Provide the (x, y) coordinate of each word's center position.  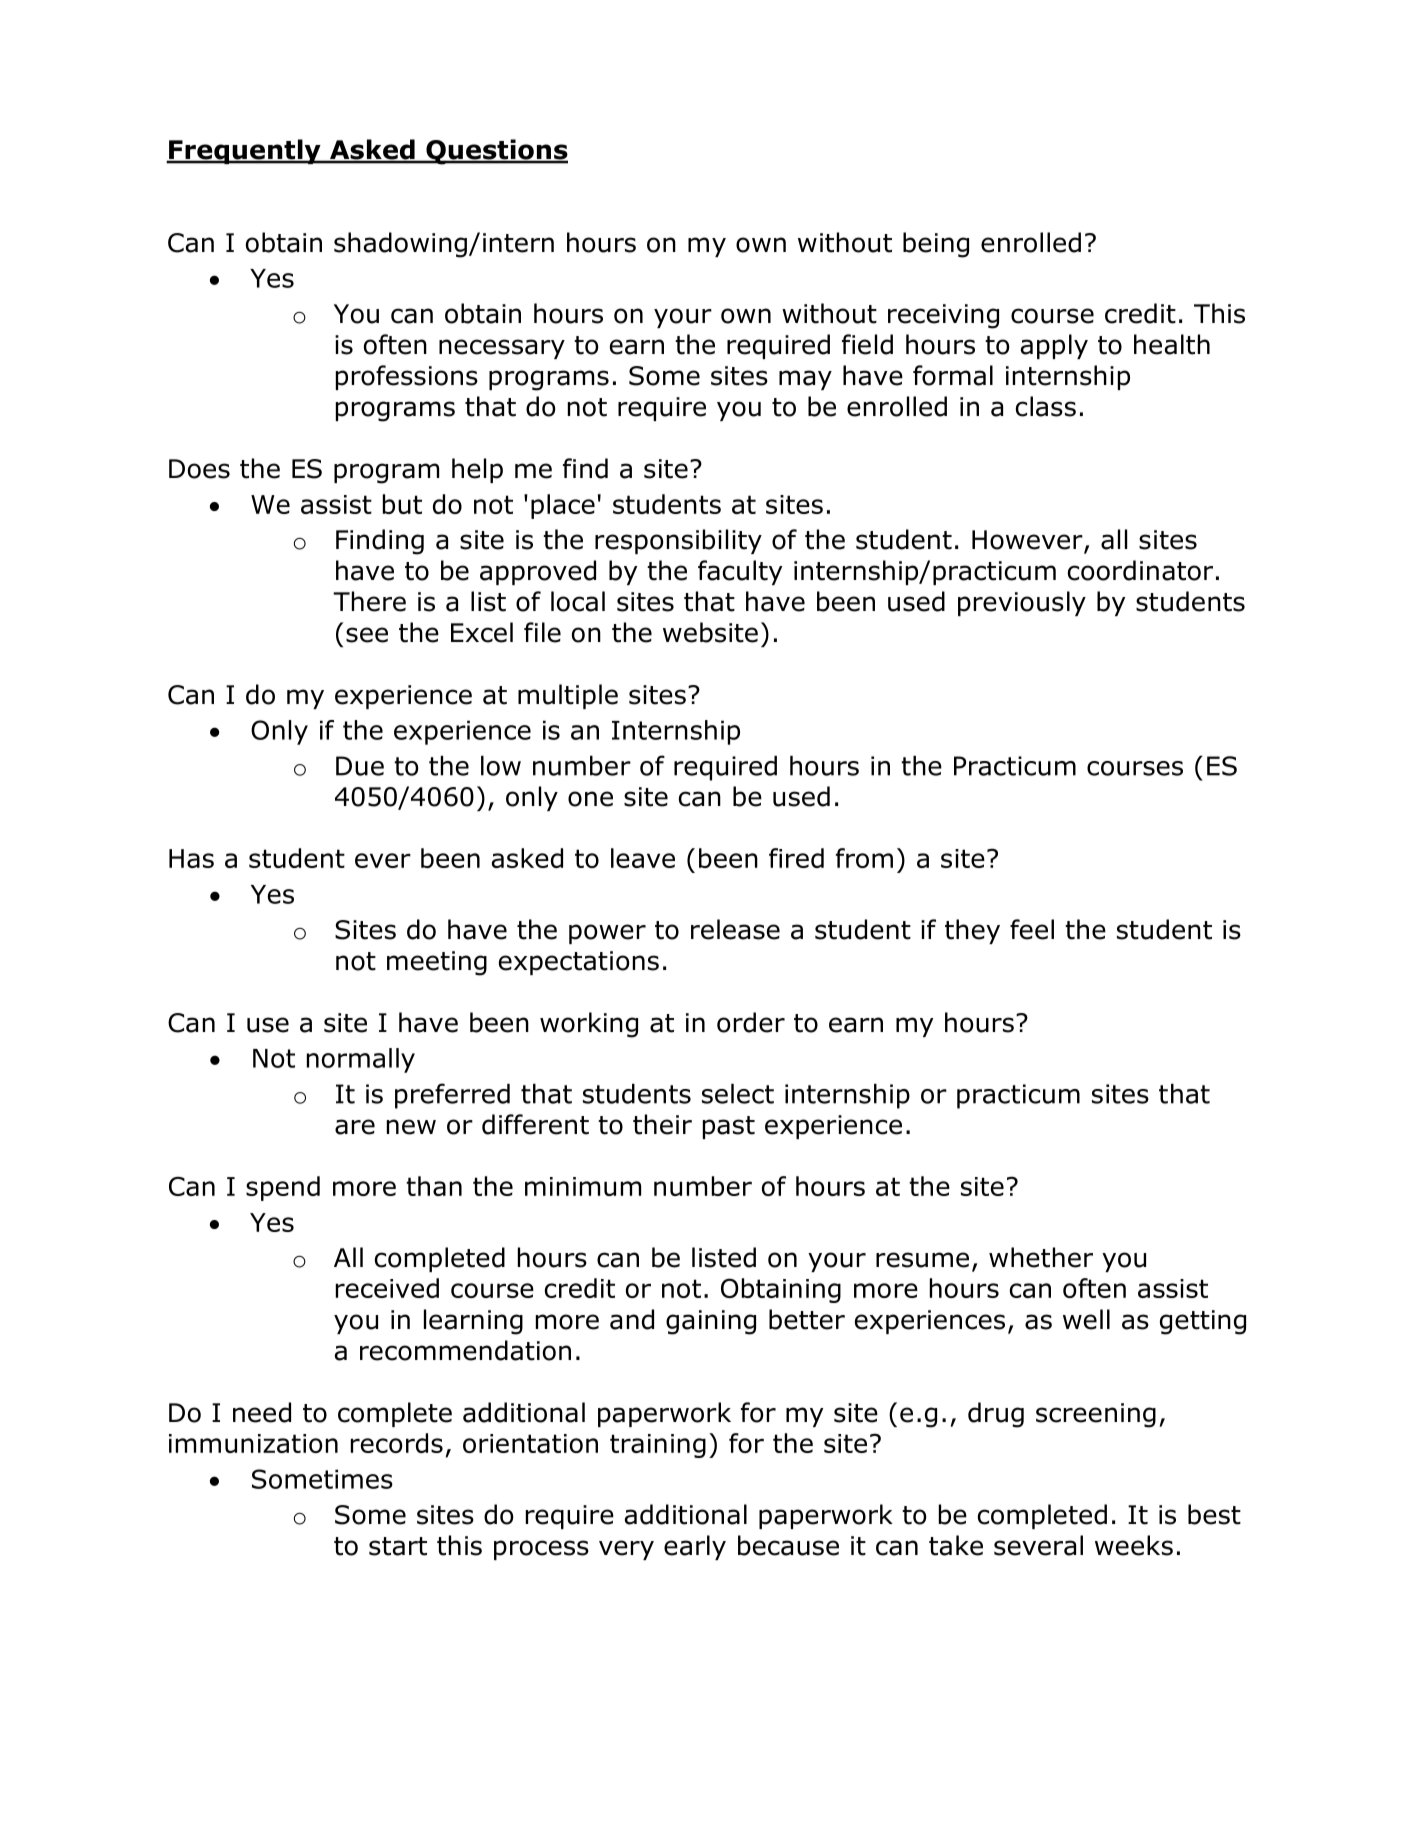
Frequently (245, 151)
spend (283, 1188)
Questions (496, 152)
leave (643, 858)
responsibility (678, 541)
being (936, 245)
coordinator (1140, 570)
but (402, 504)
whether (1041, 1257)
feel (1032, 929)
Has (191, 858)
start (398, 1546)
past (729, 1127)
